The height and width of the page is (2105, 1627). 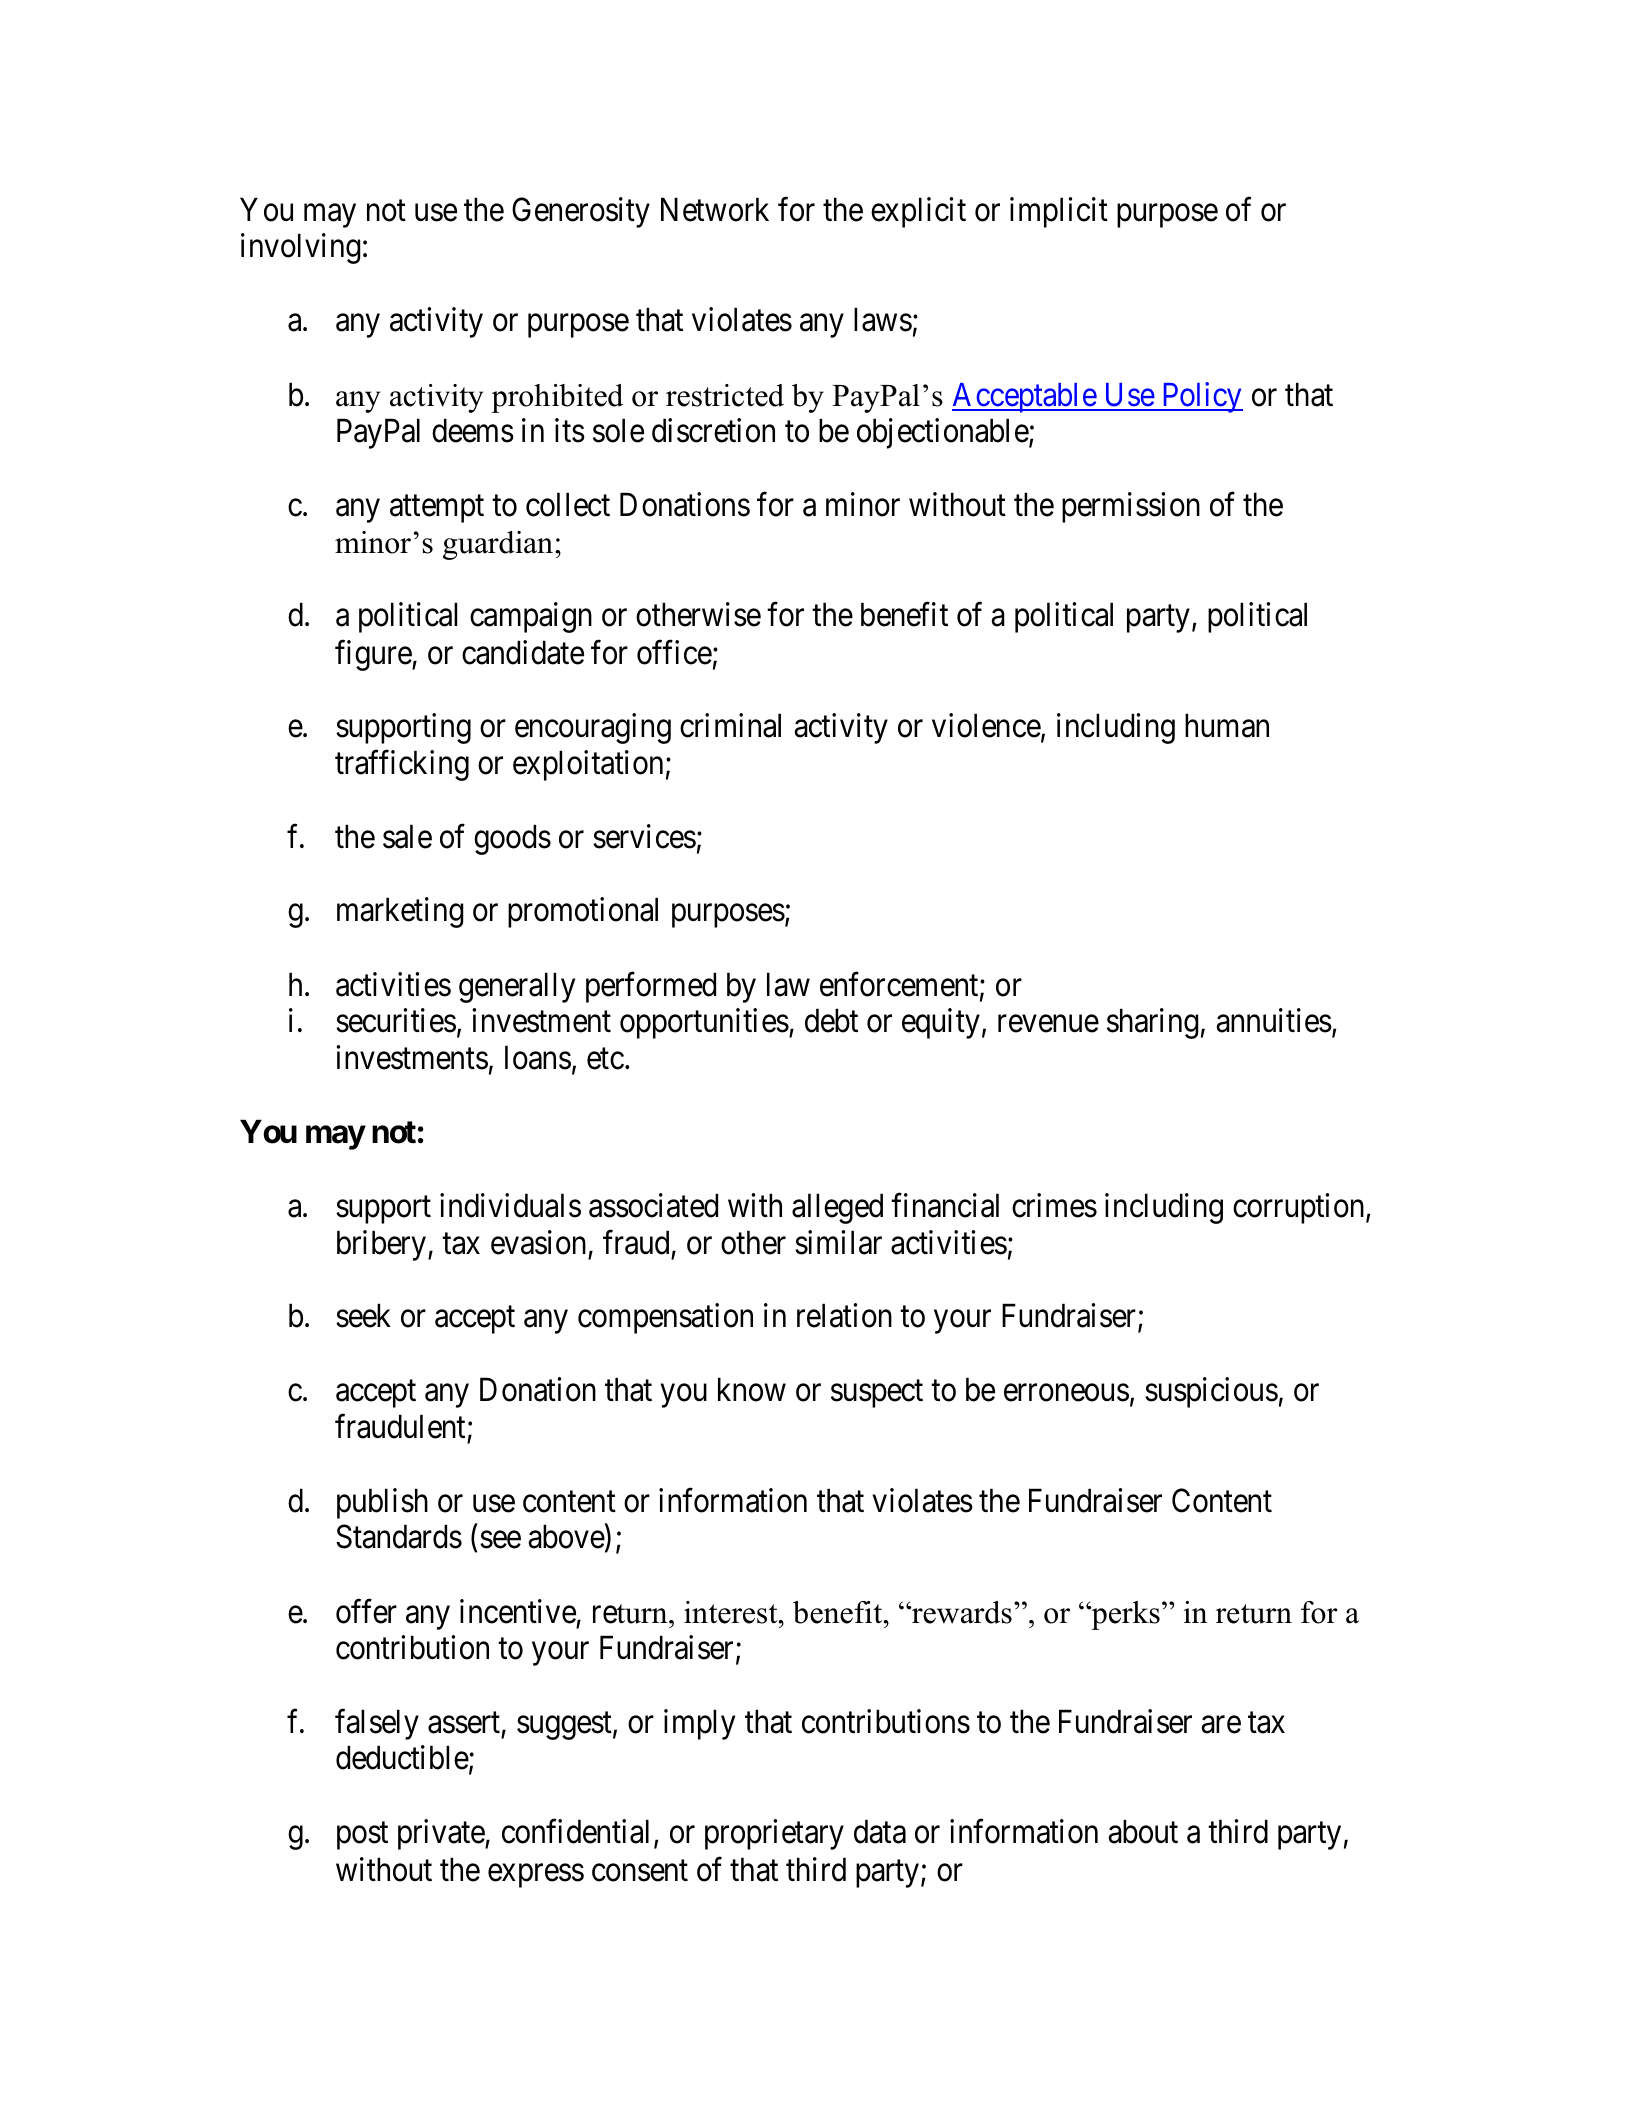 What do you see at coordinates (1143, 1832) in the page?
I see `about` at bounding box center [1143, 1832].
